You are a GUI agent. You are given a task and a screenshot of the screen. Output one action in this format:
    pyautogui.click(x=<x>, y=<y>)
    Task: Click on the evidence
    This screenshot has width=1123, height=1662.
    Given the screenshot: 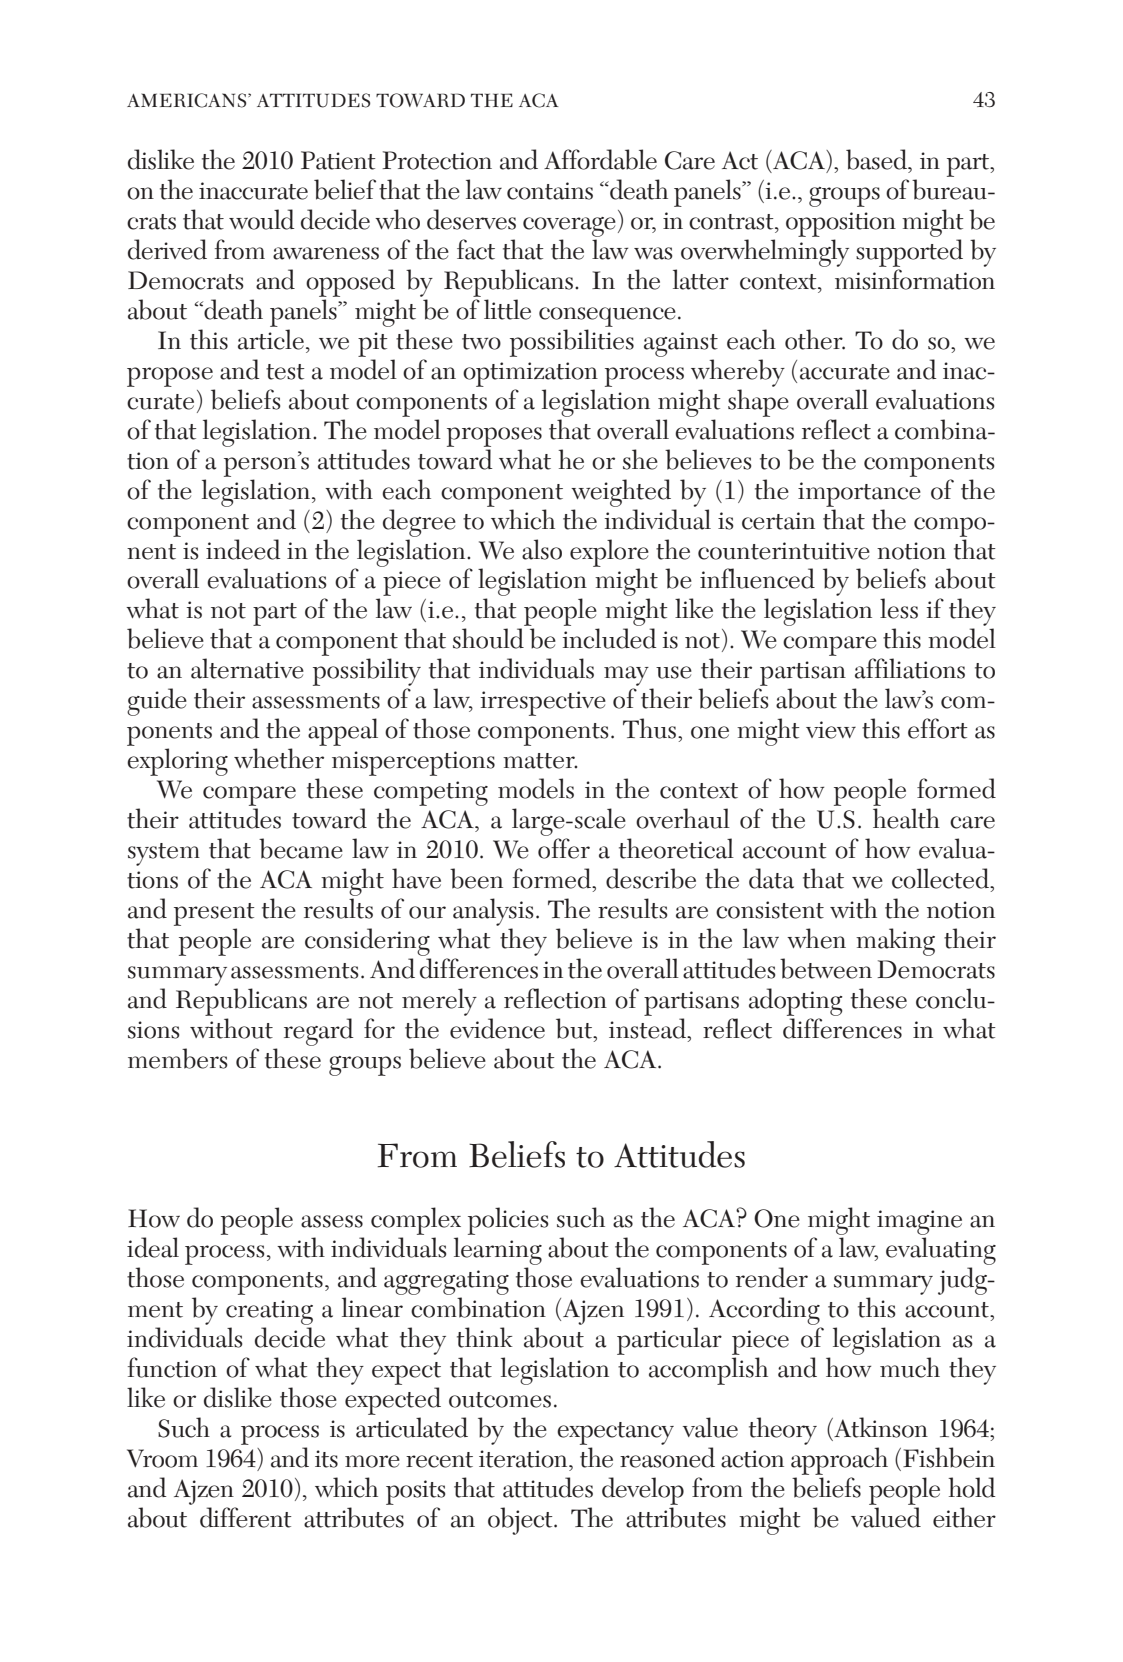 What is the action you would take?
    pyautogui.click(x=497, y=1028)
